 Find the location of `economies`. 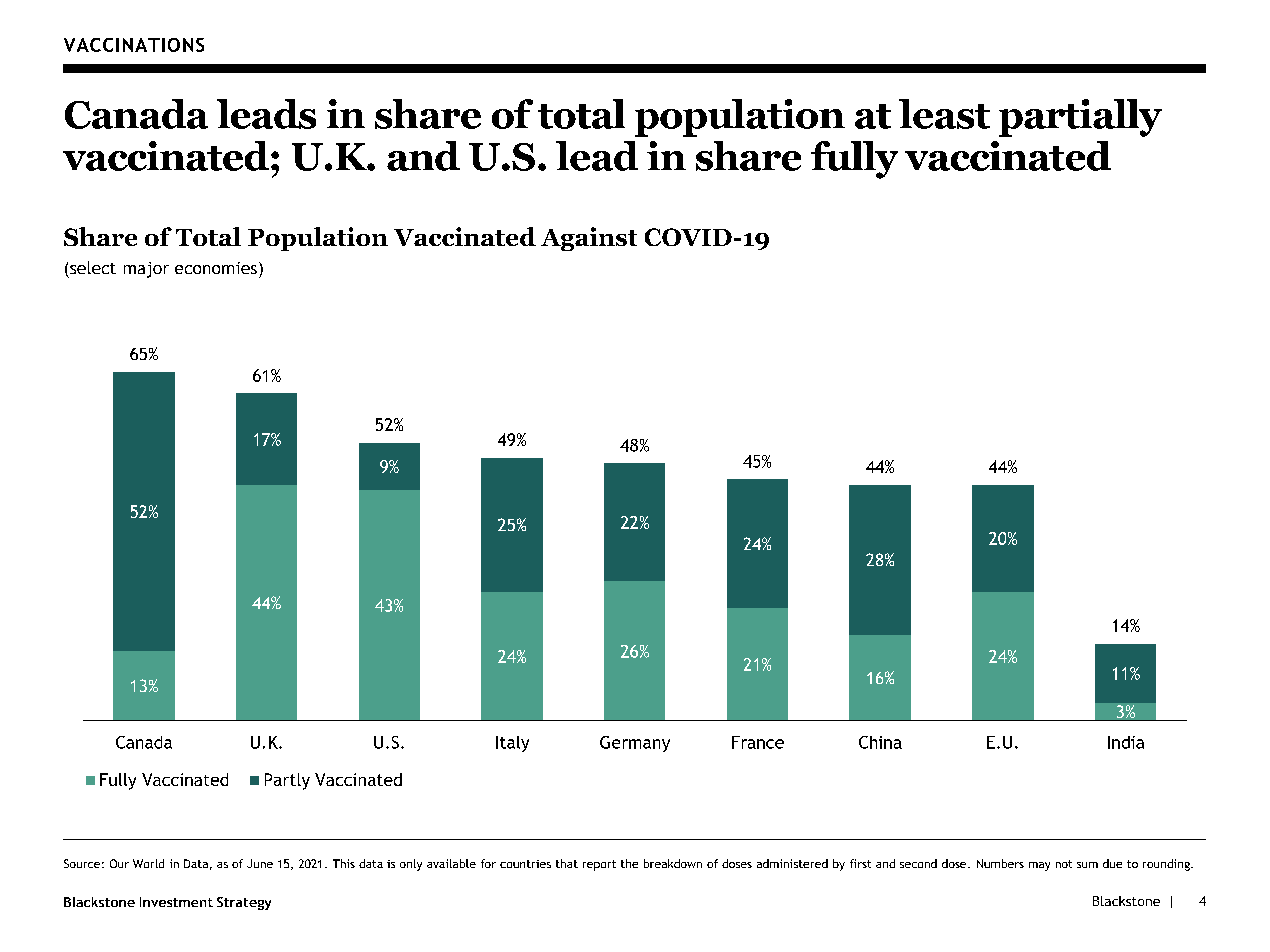

economies is located at coordinates (216, 268).
